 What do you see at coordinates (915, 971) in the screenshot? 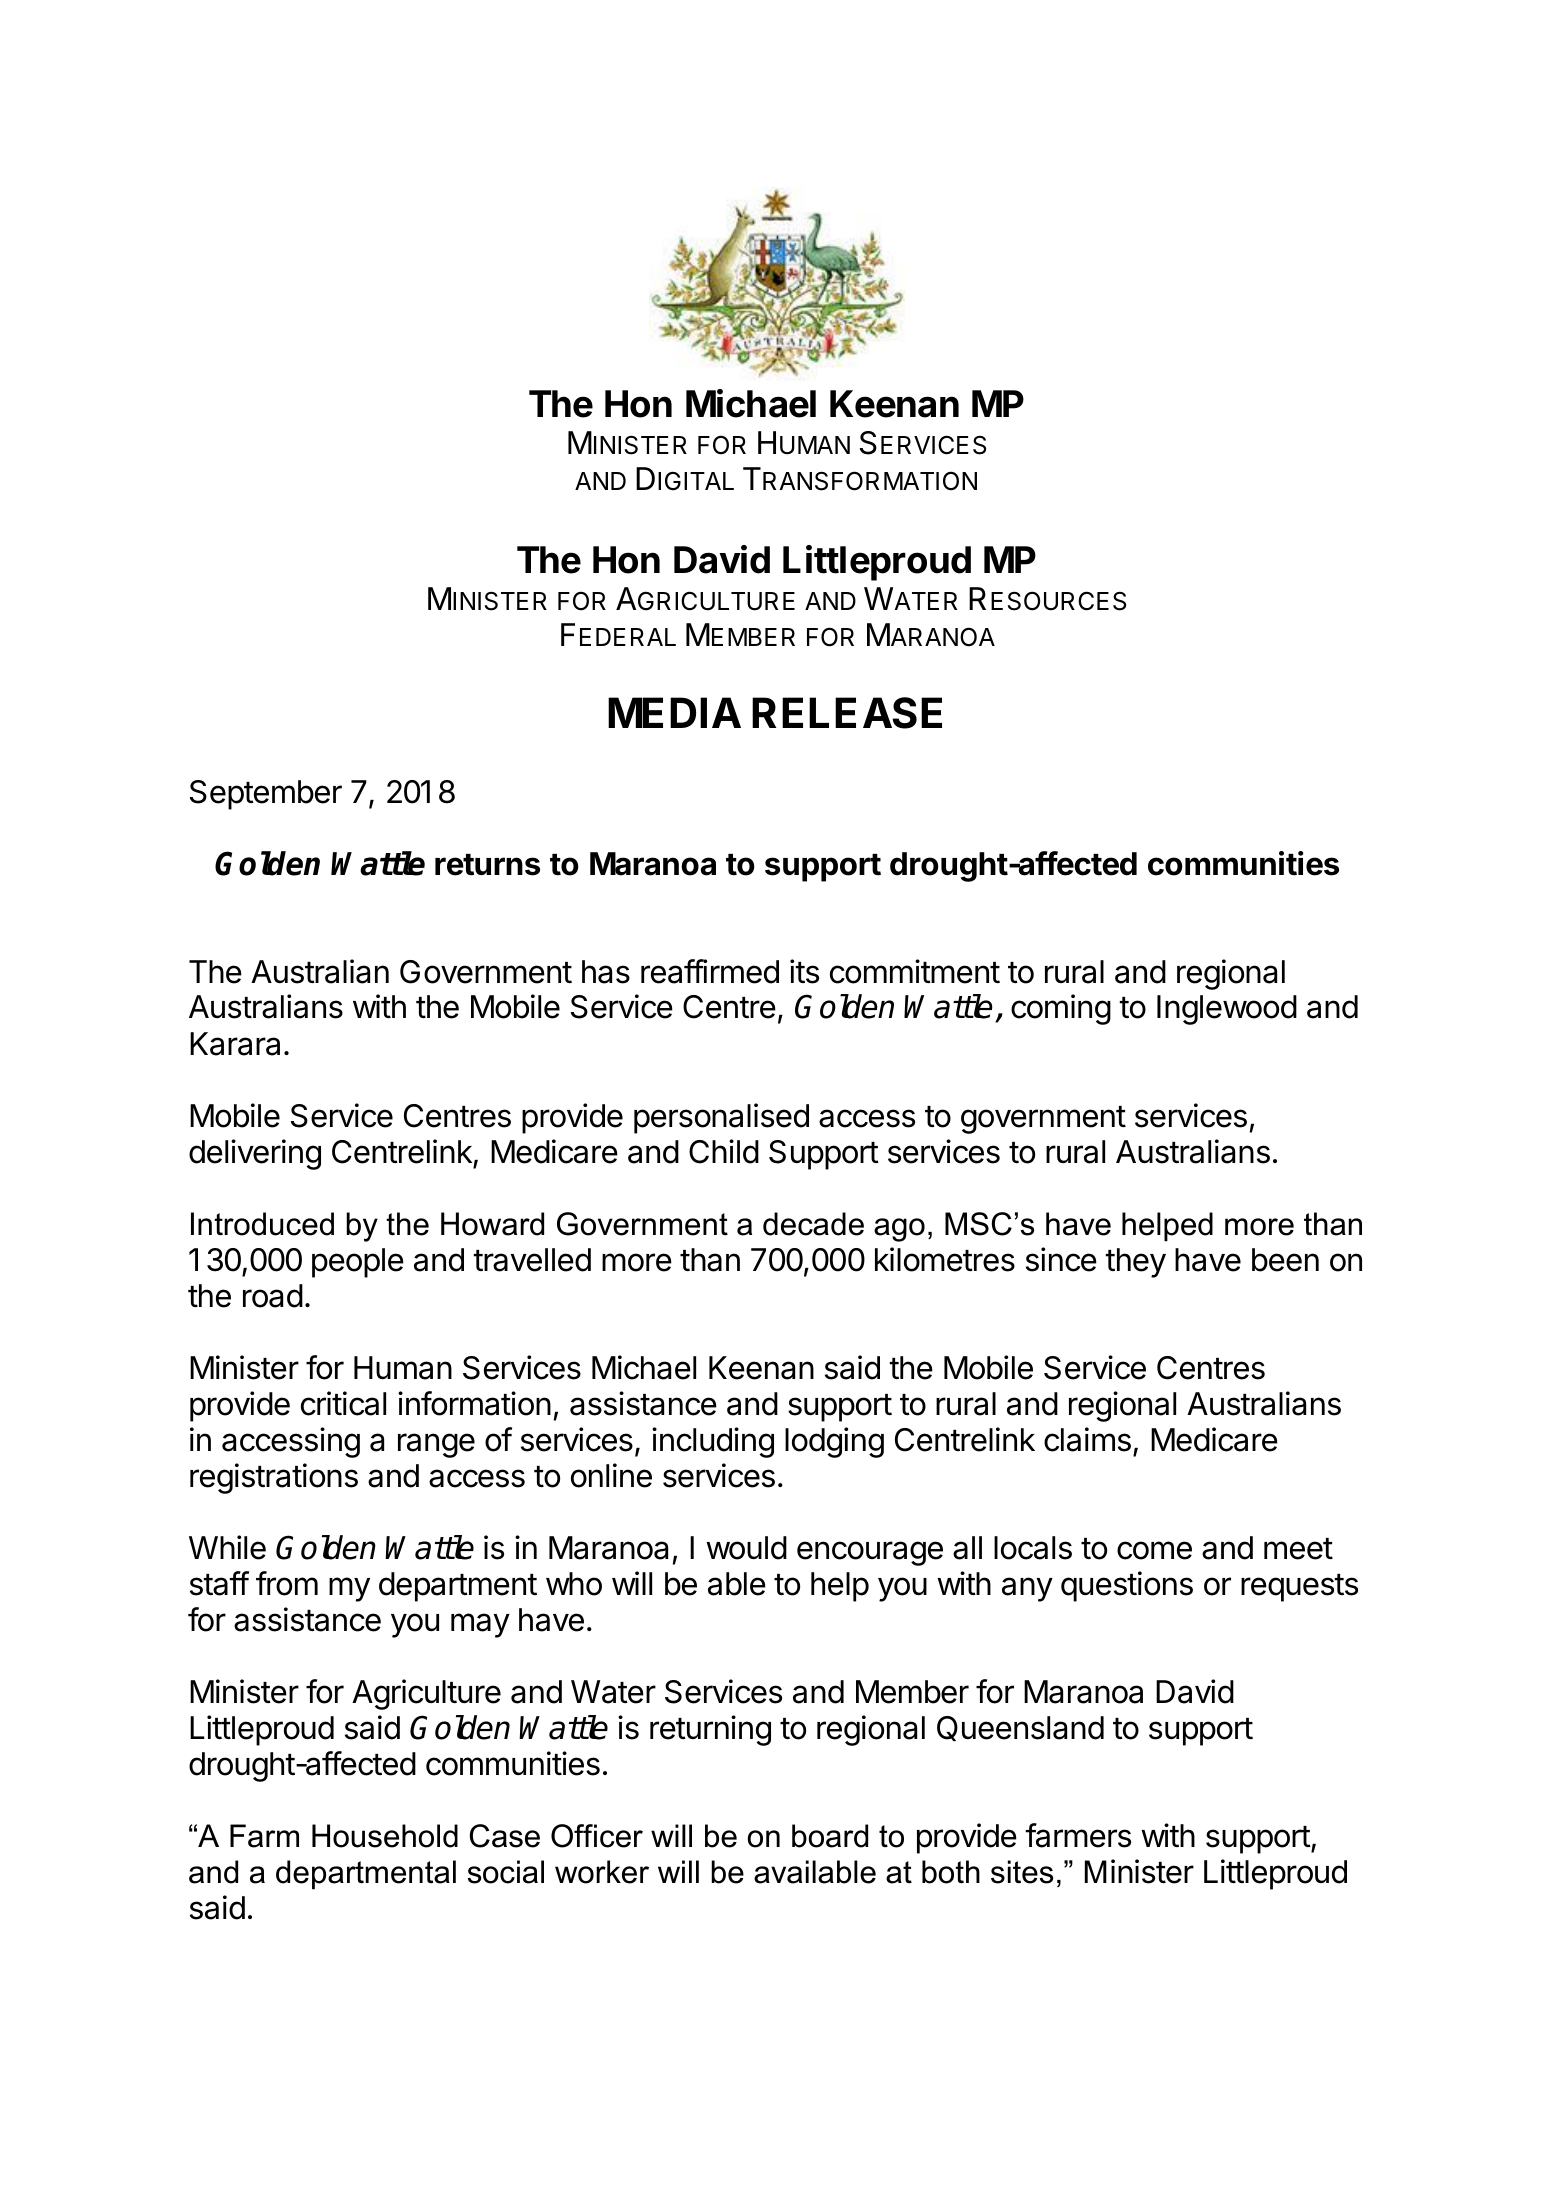
I see `commitment` at bounding box center [915, 971].
